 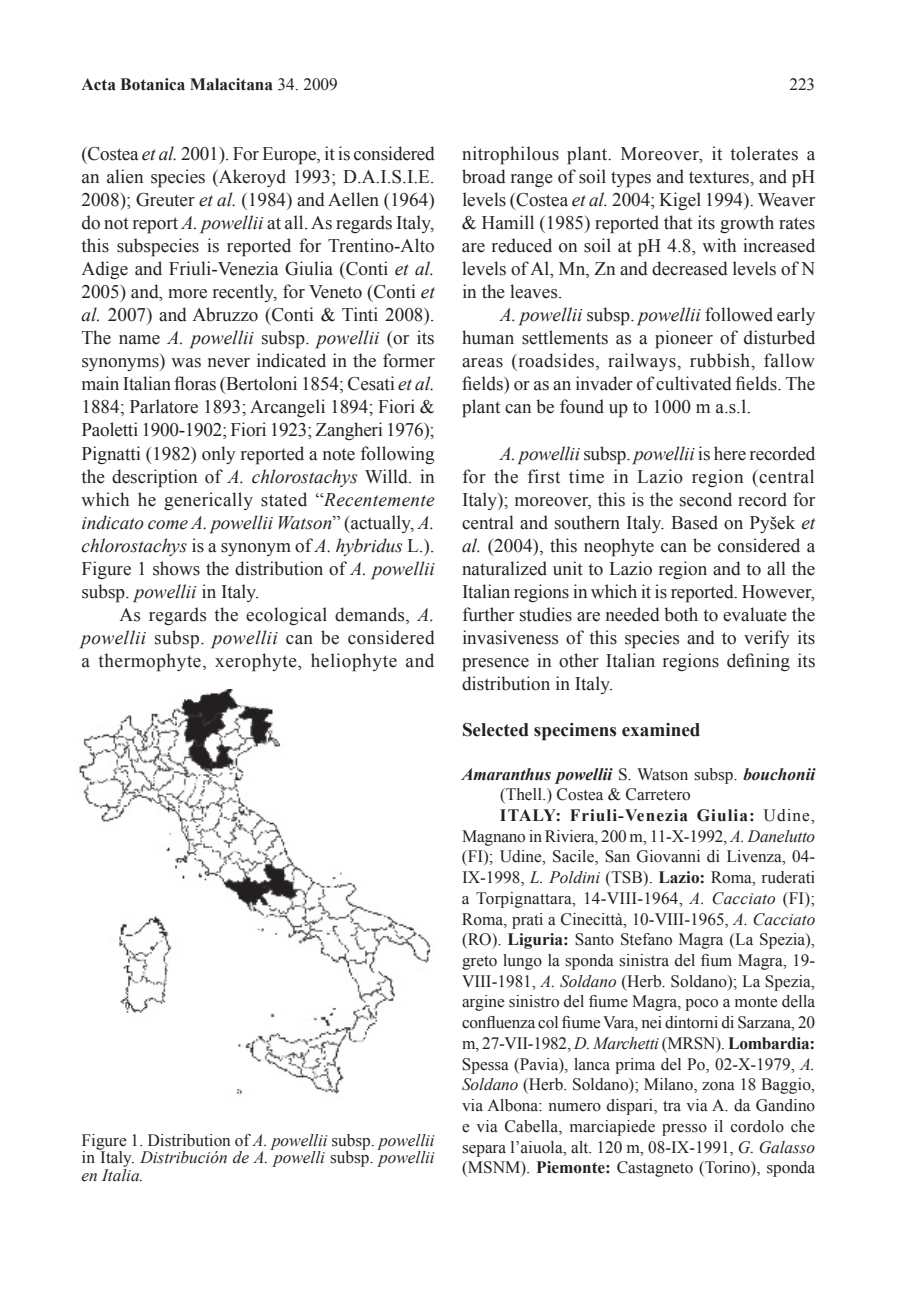 I want to click on textures, so click(x=720, y=177).
